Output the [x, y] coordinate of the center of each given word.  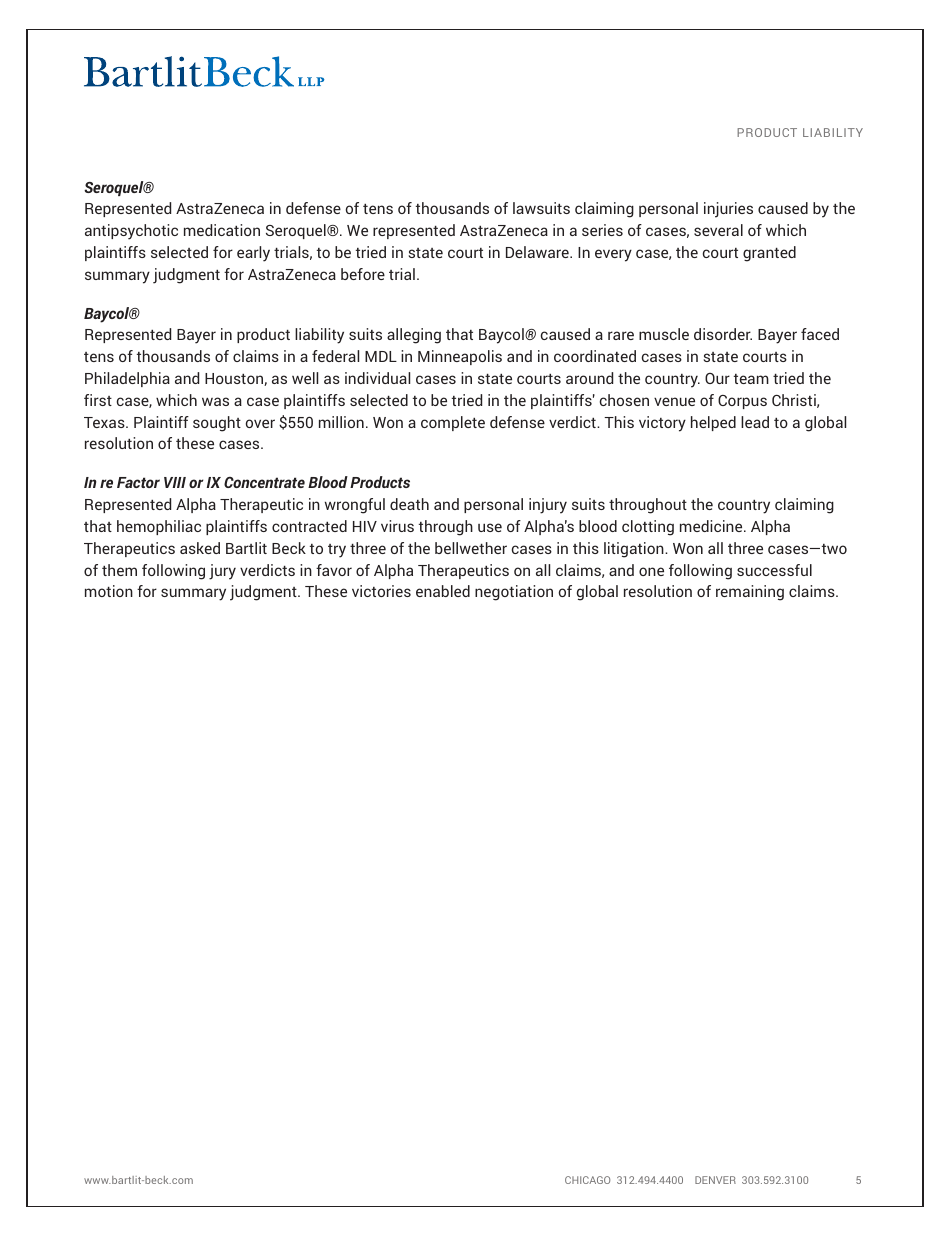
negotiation [514, 593]
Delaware [538, 252]
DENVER [715, 1180]
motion [109, 591]
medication [222, 230]
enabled [443, 591]
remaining [750, 593]
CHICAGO [587, 1180]
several [718, 230]
